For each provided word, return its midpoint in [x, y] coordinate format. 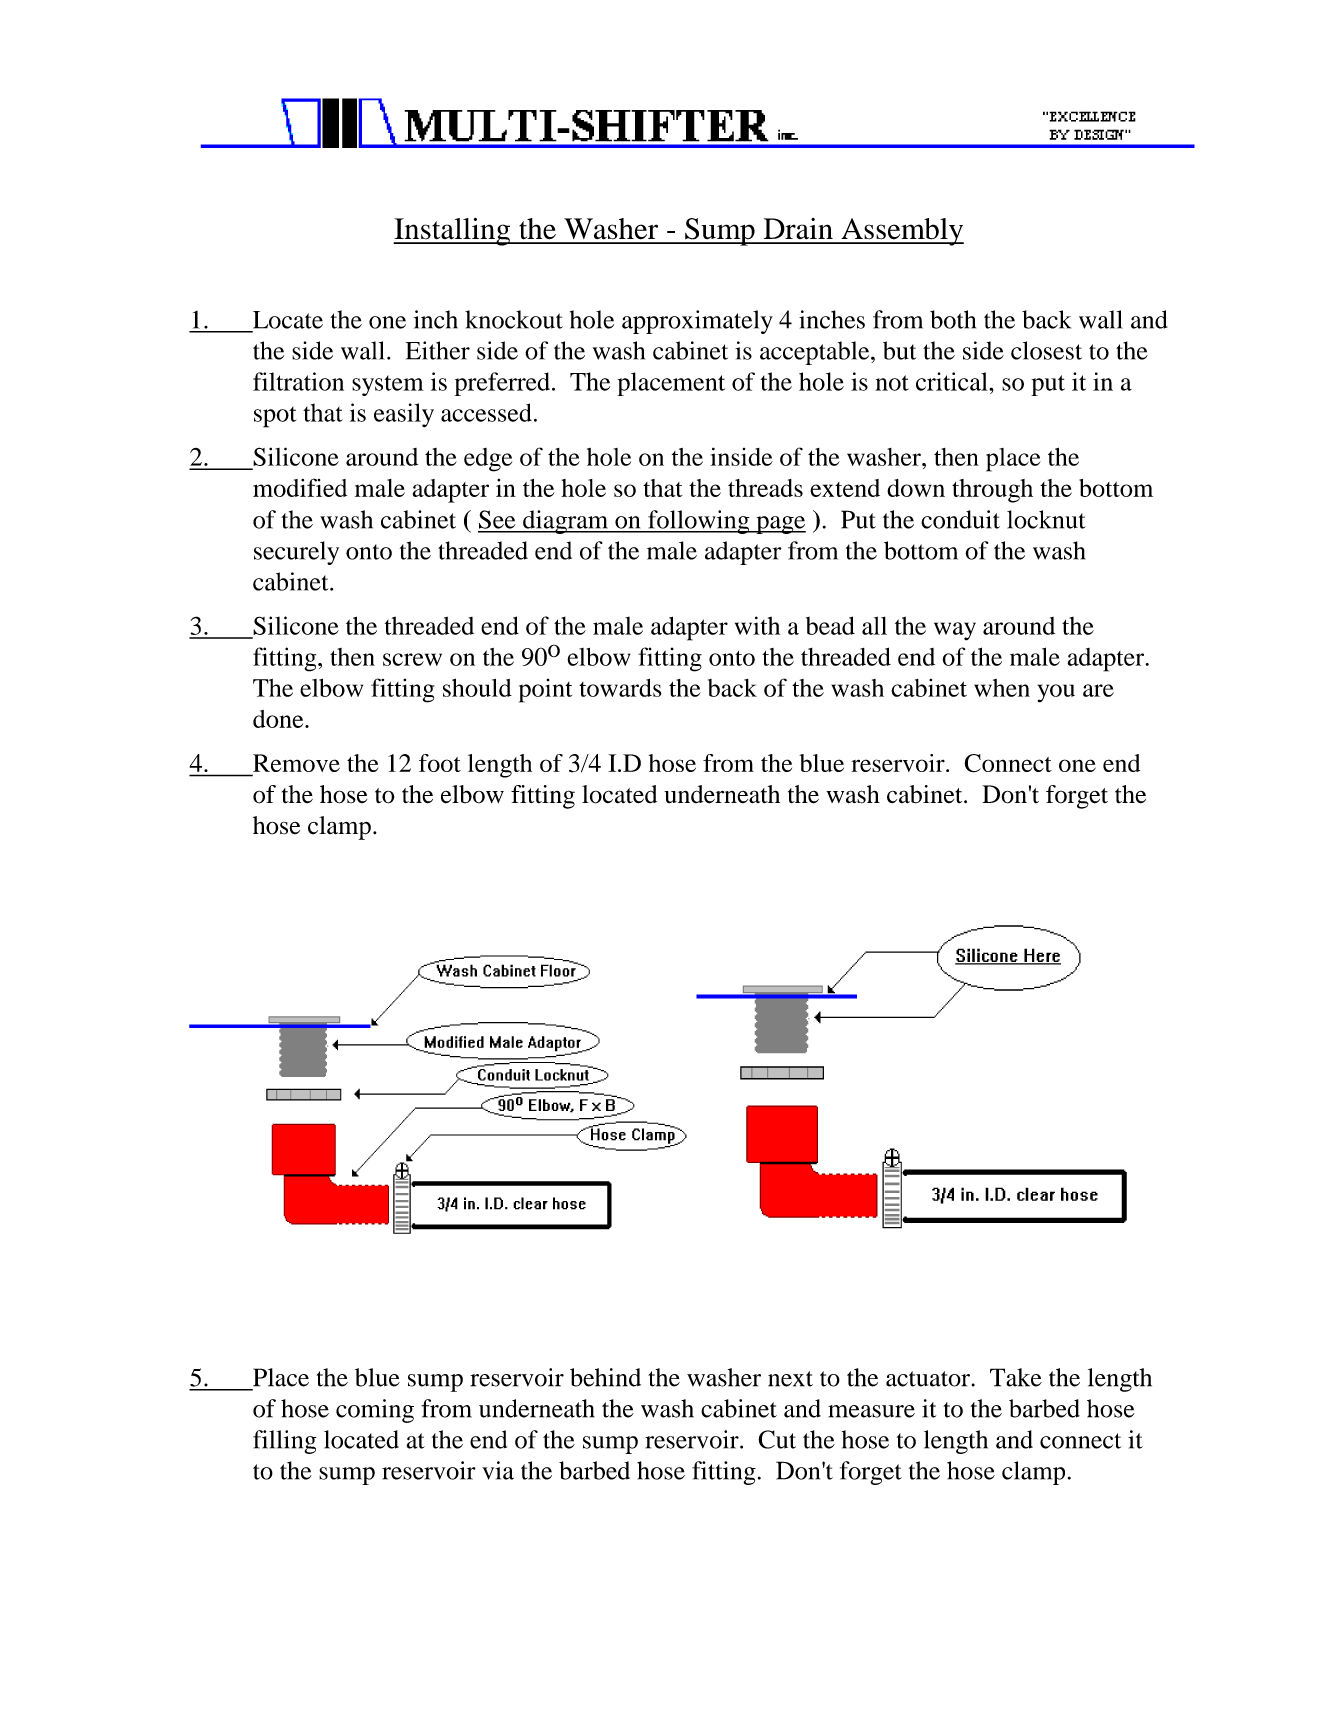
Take [1016, 1377]
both [953, 319]
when [1002, 688]
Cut [777, 1439]
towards [620, 688]
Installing [452, 232]
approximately [697, 322]
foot [440, 763]
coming [375, 1411]
